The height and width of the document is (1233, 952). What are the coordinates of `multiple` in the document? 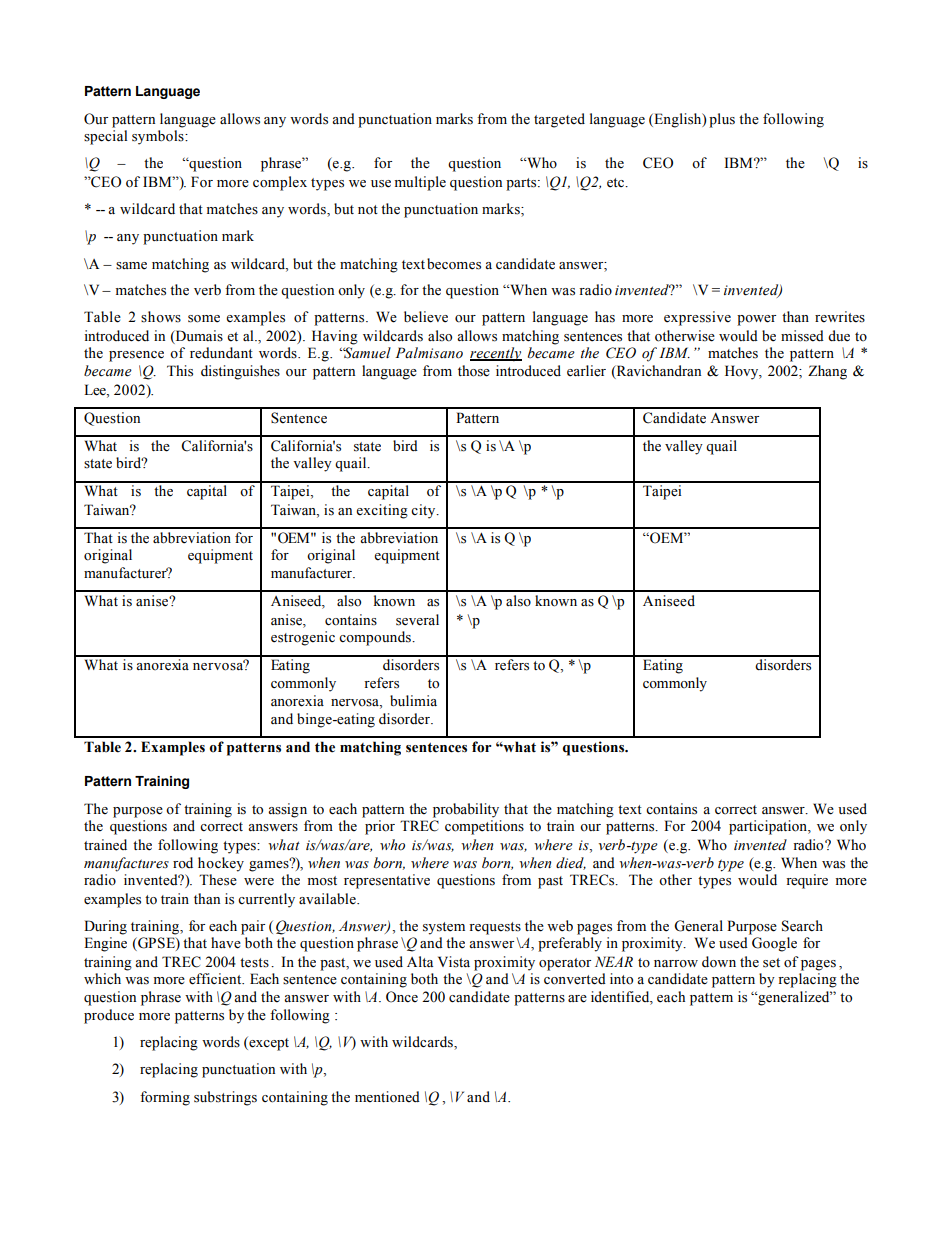 It's located at (420, 183).
